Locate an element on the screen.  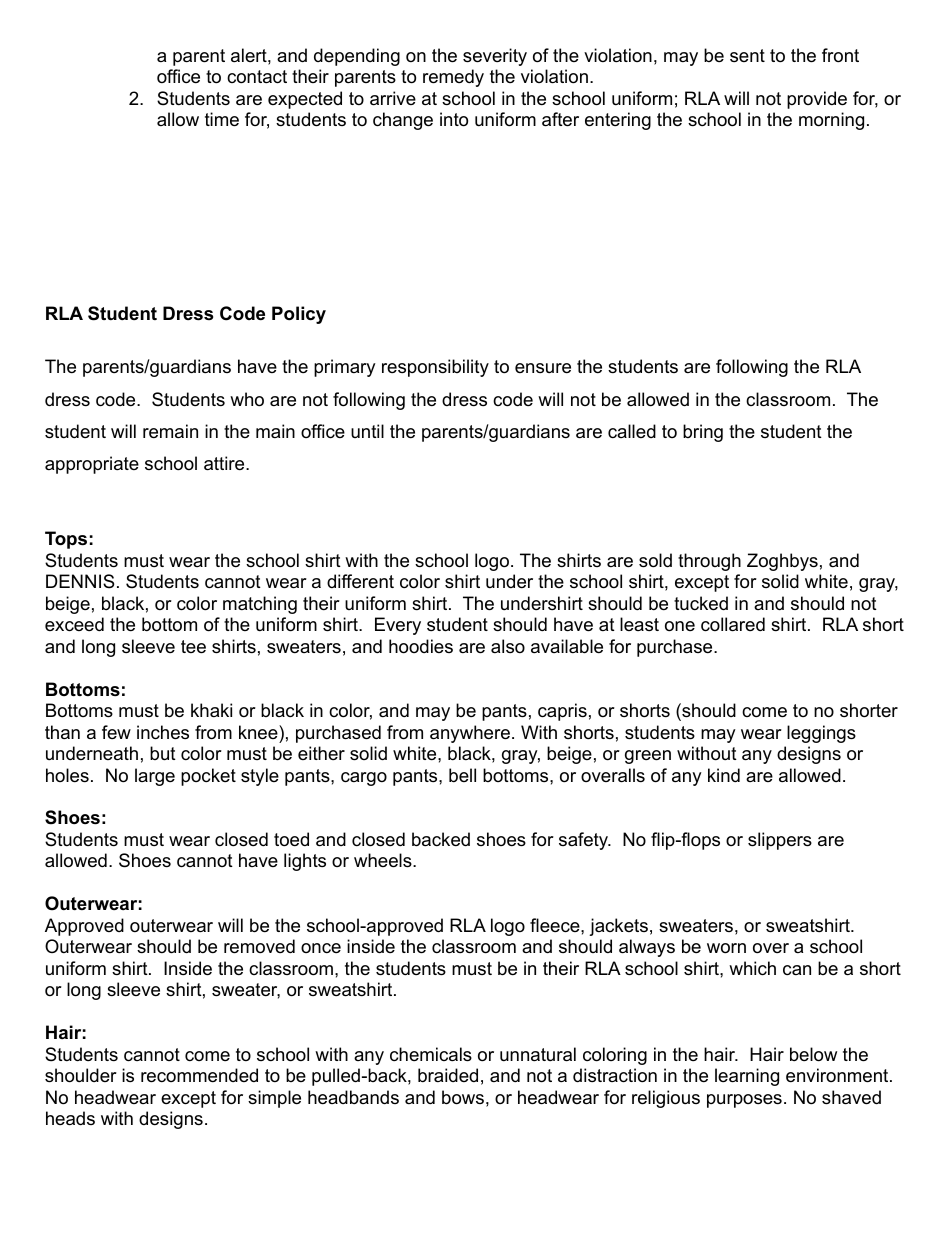
DENNIS is located at coordinates (80, 581).
